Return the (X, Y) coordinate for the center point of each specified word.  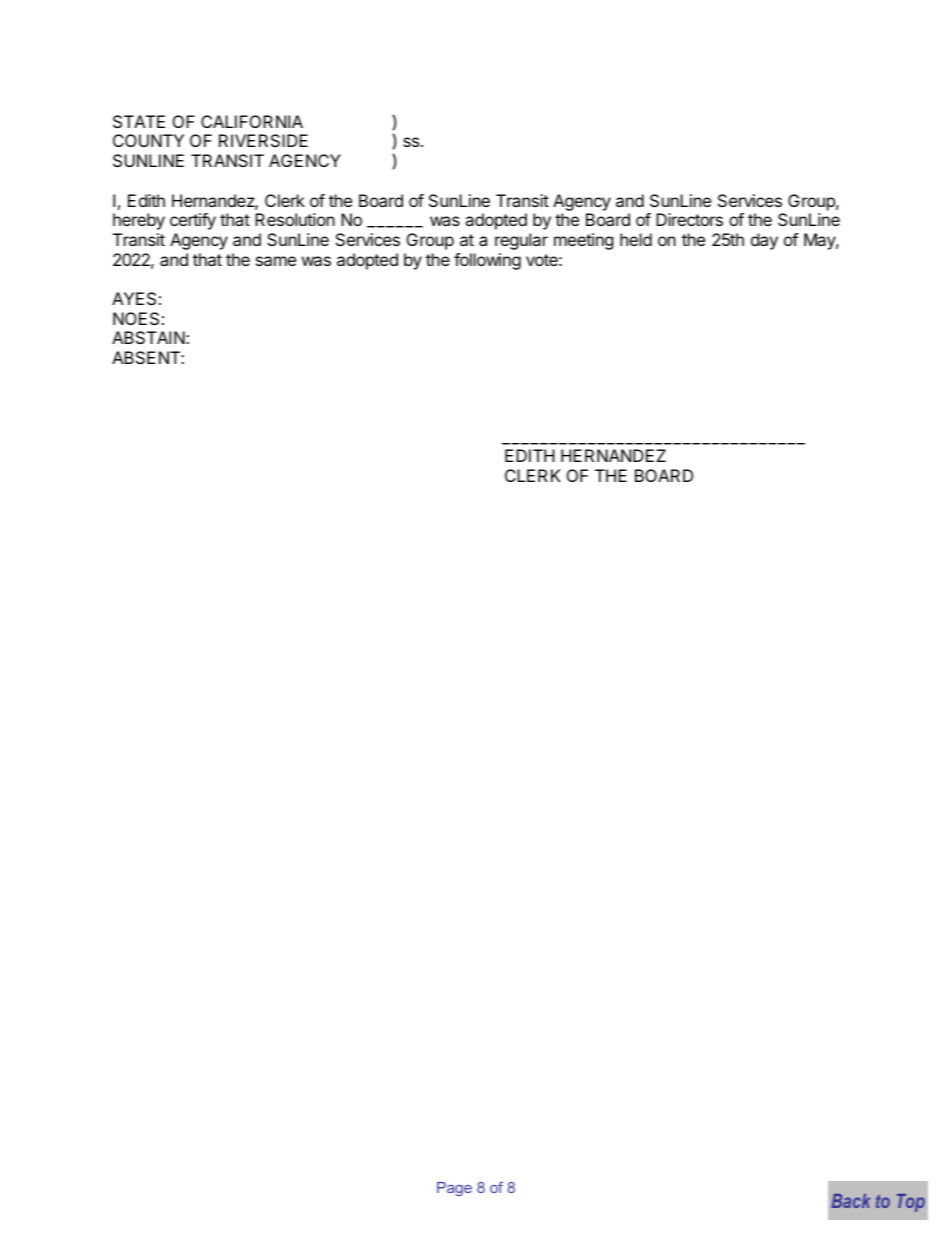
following (487, 261)
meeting (583, 241)
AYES (134, 298)
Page (454, 1189)
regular (521, 241)
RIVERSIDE (263, 140)
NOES (136, 318)
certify (193, 221)
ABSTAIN (149, 337)
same (276, 261)
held (636, 239)
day (764, 241)
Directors (689, 219)
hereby (139, 221)
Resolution (295, 219)
